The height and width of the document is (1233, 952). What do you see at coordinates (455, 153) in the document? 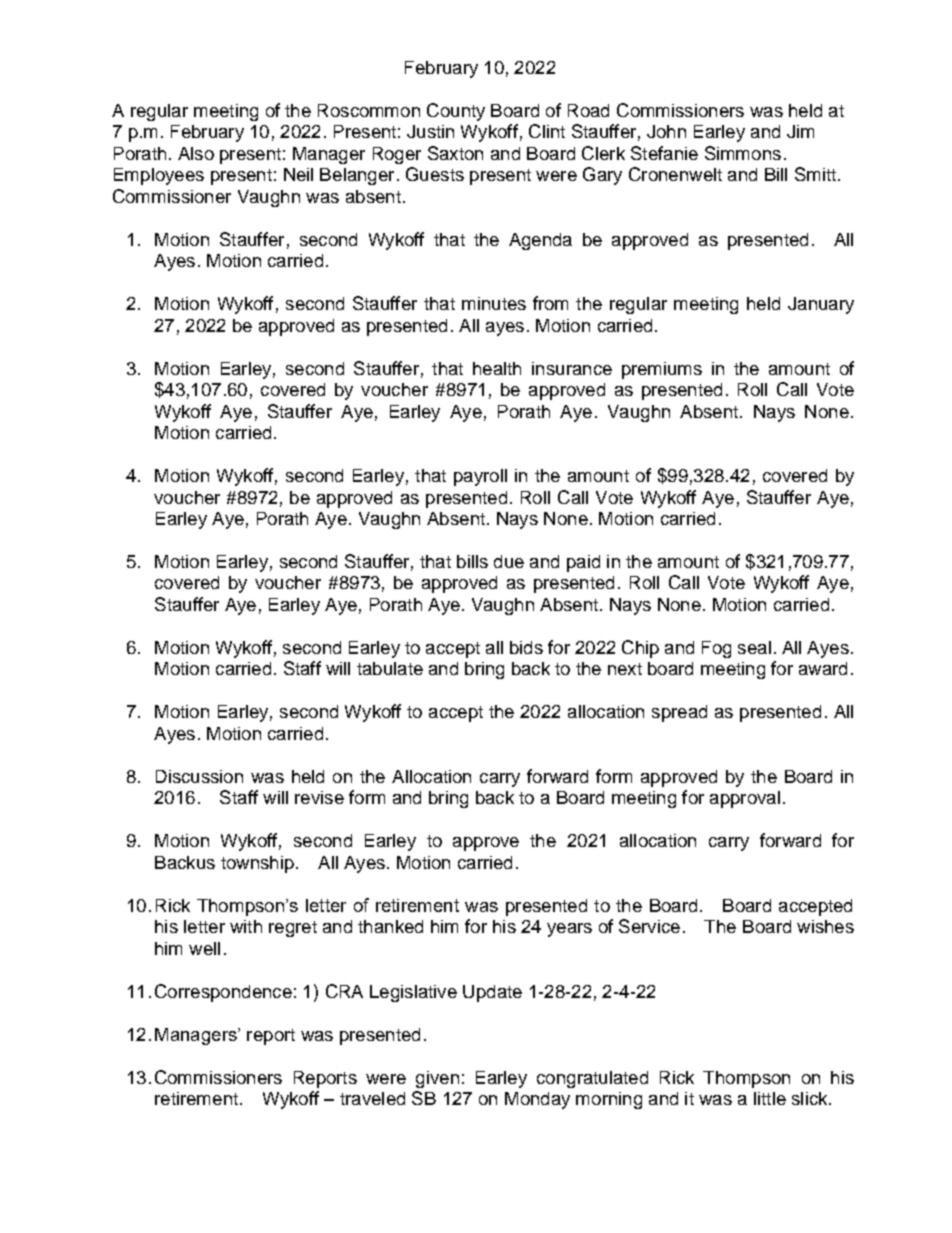
I see `Saxton` at bounding box center [455, 153].
